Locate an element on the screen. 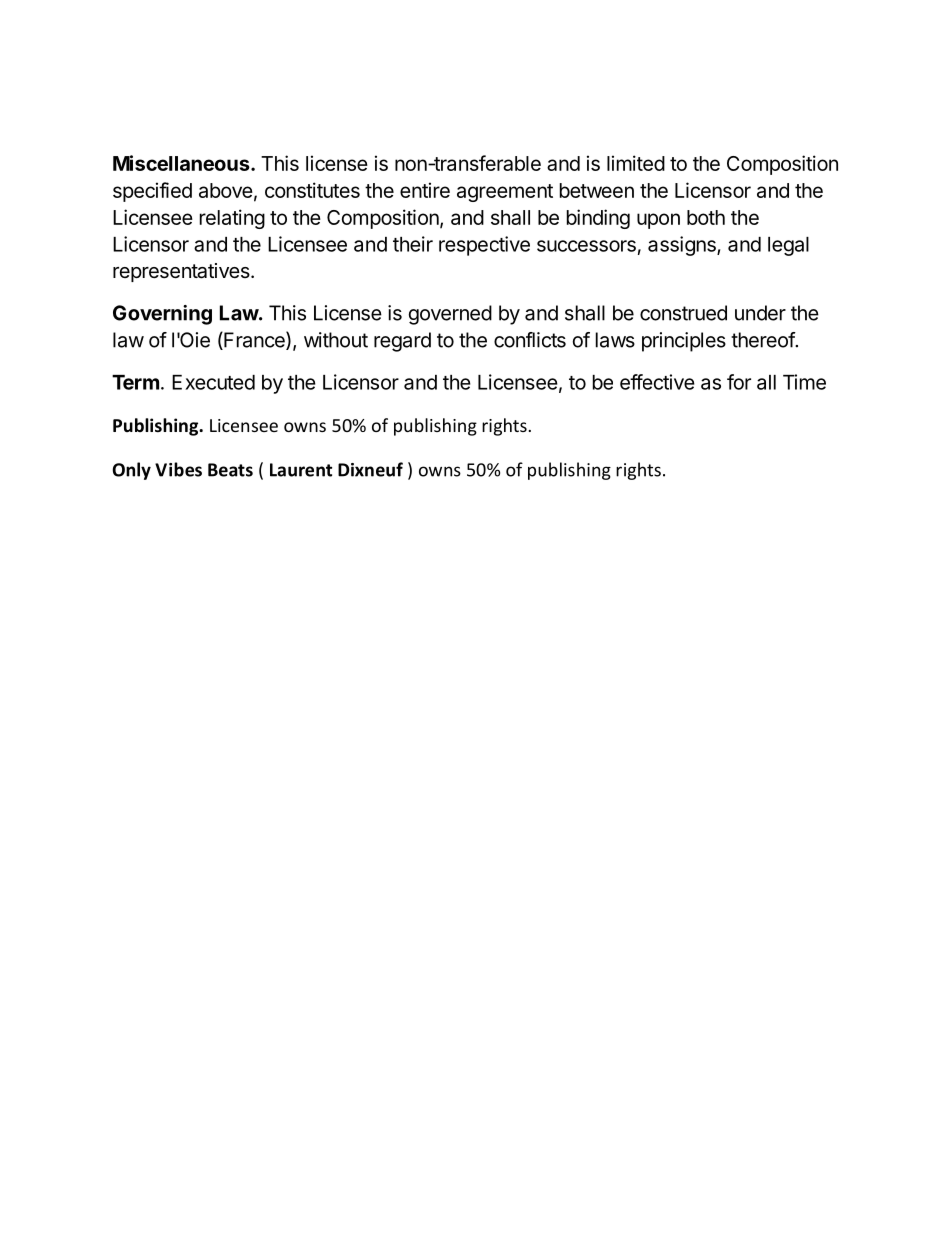 The width and height of the screenshot is (952, 1233). entire is located at coordinates (425, 190).
